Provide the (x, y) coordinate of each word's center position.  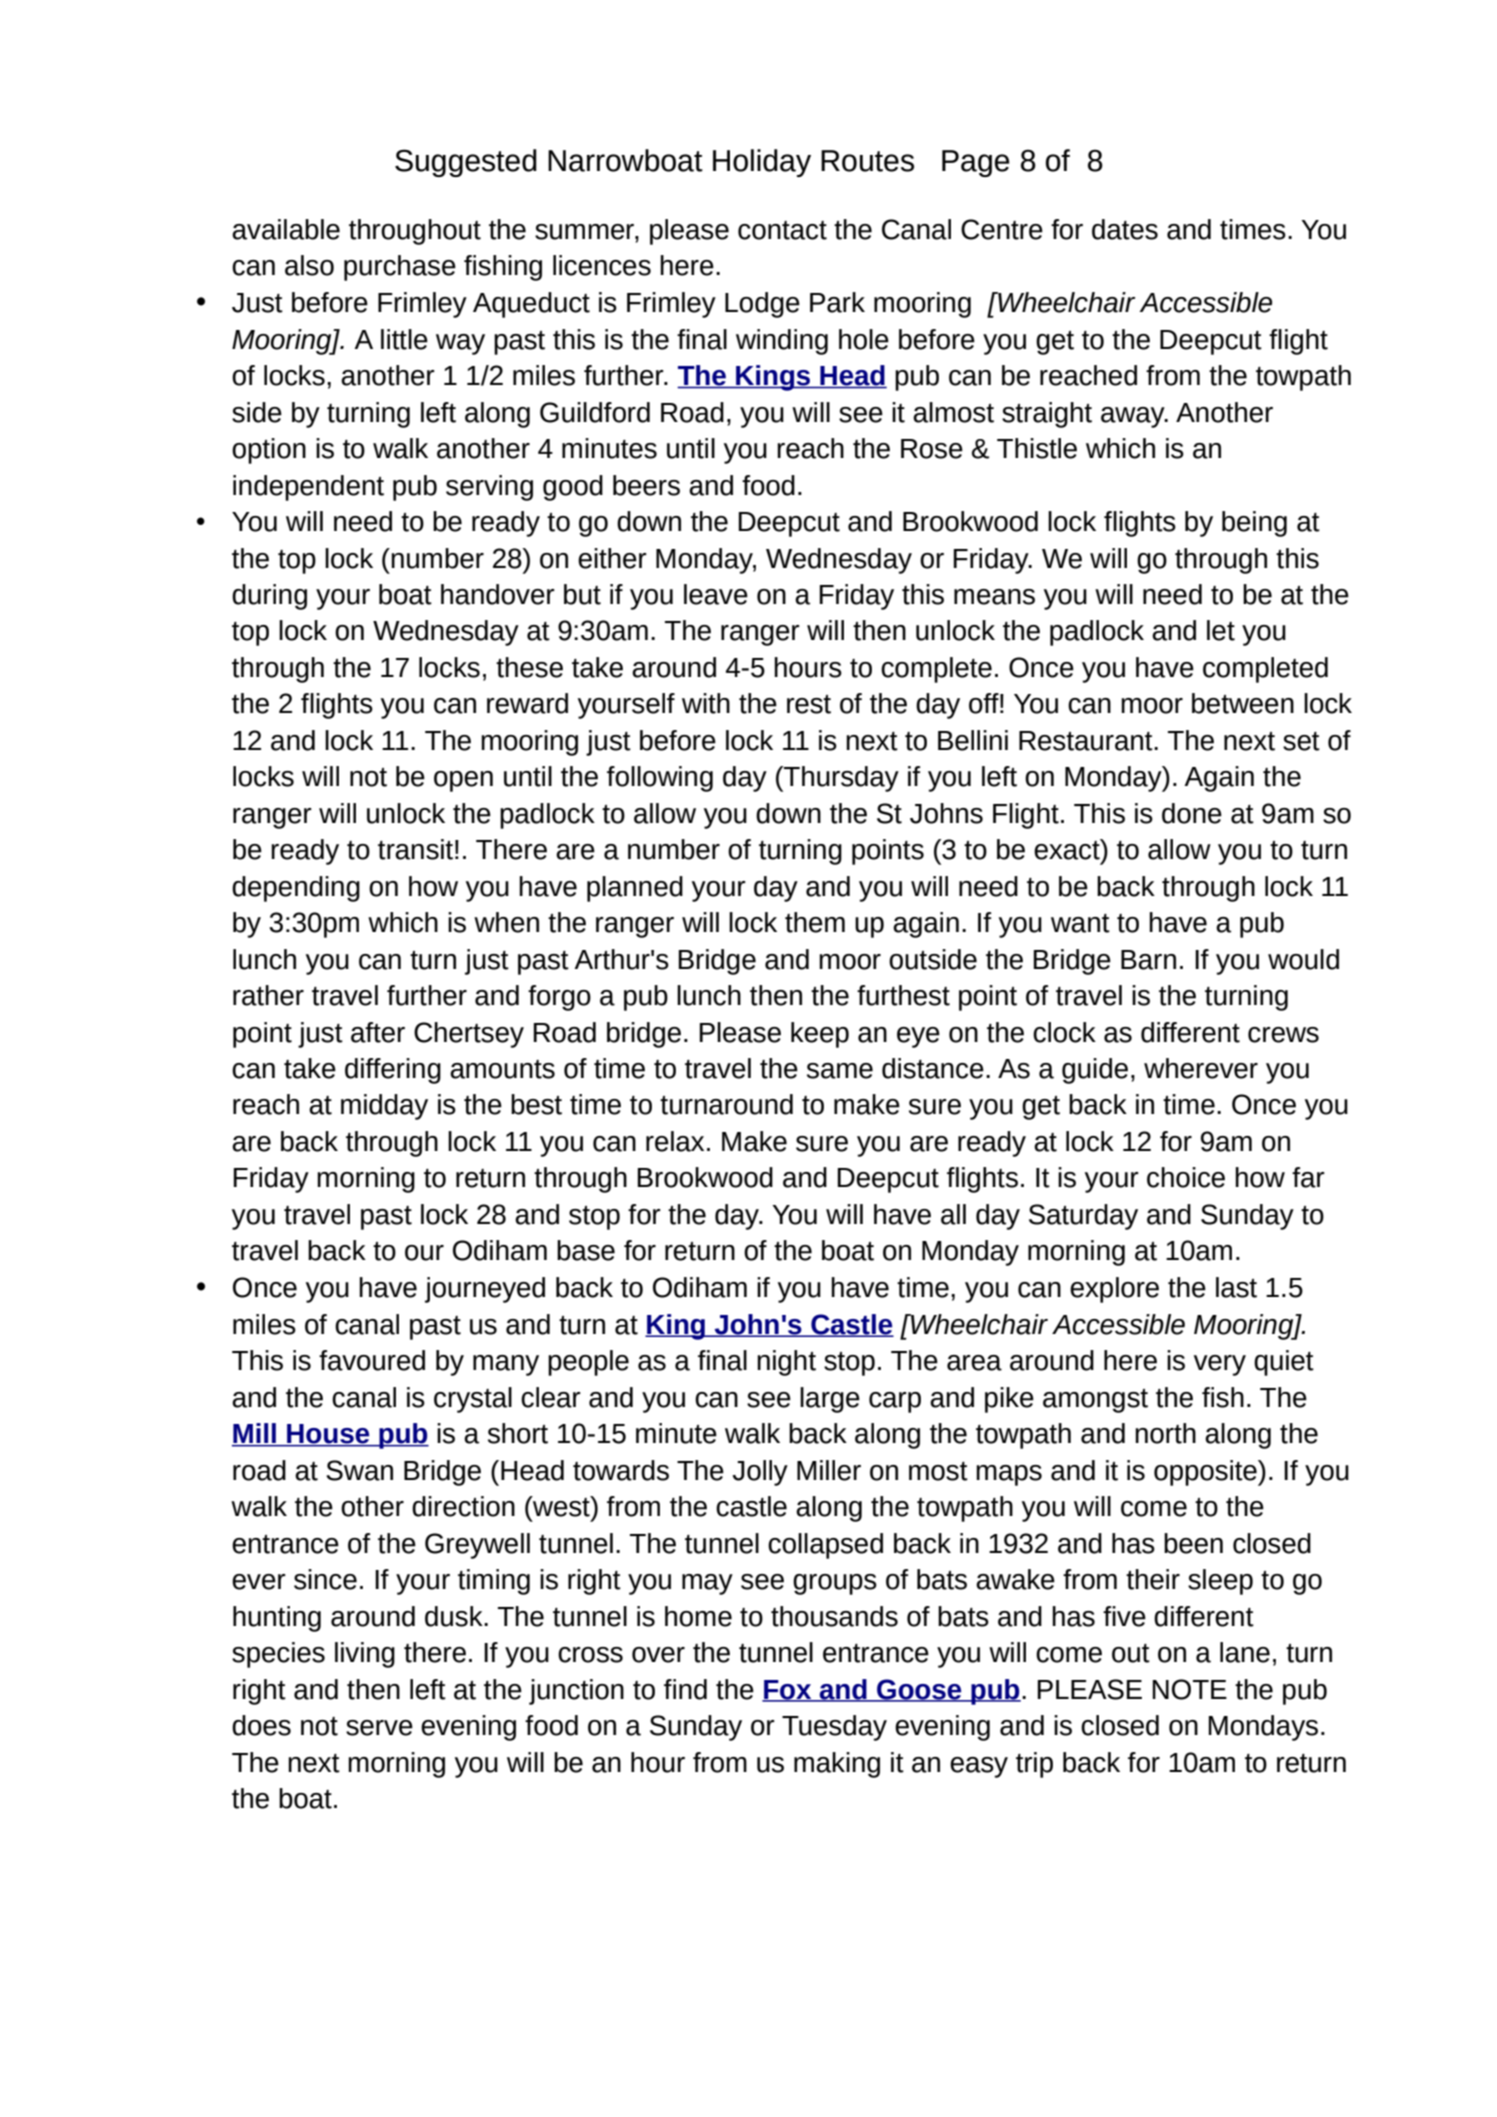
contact (782, 230)
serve (379, 1728)
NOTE (1189, 1689)
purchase (400, 268)
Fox (788, 1690)
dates (1125, 229)
